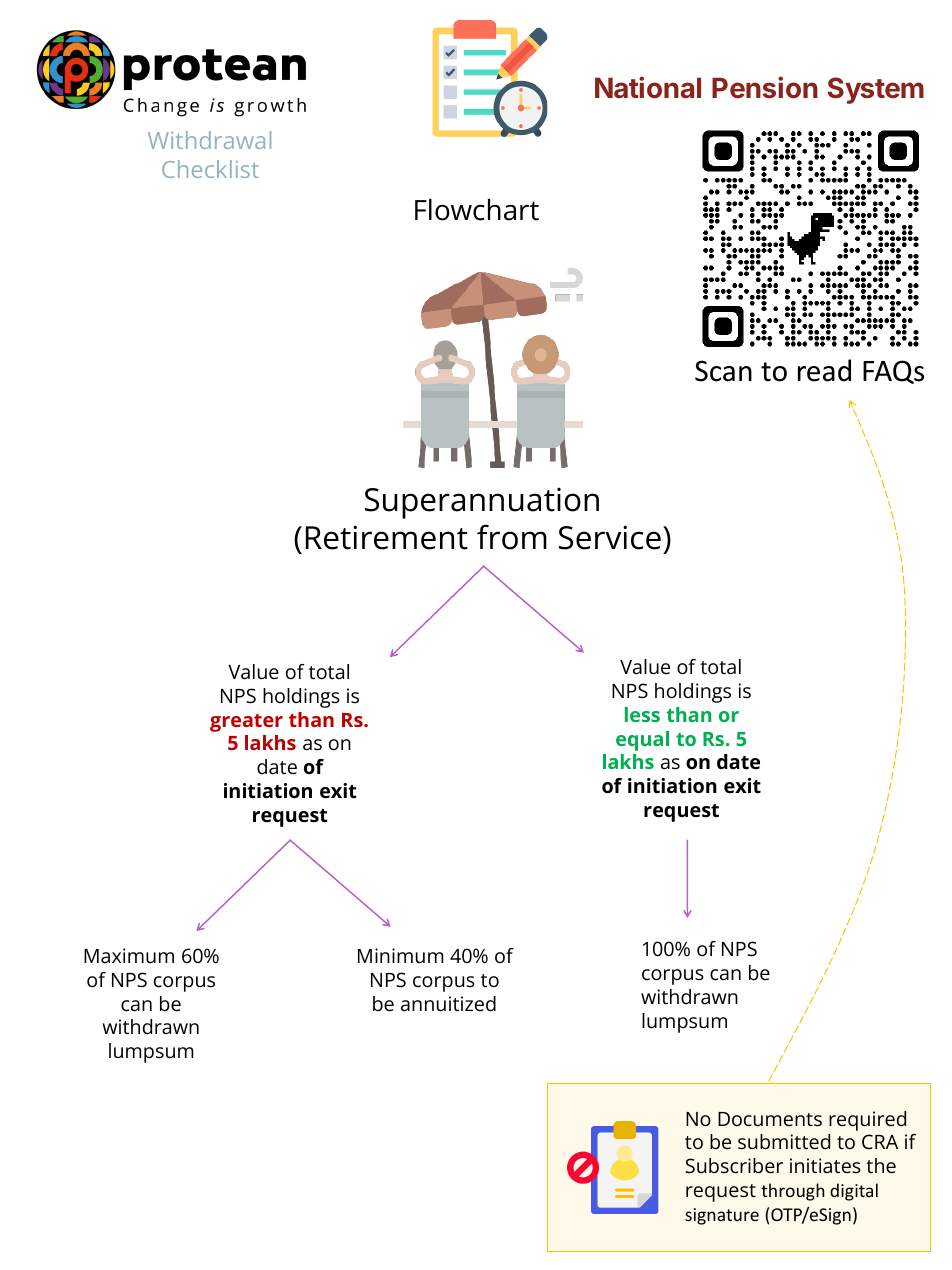 This image has height=1270, width=952. Describe the element at coordinates (477, 210) in the image. I see `Flowchart` at that location.
